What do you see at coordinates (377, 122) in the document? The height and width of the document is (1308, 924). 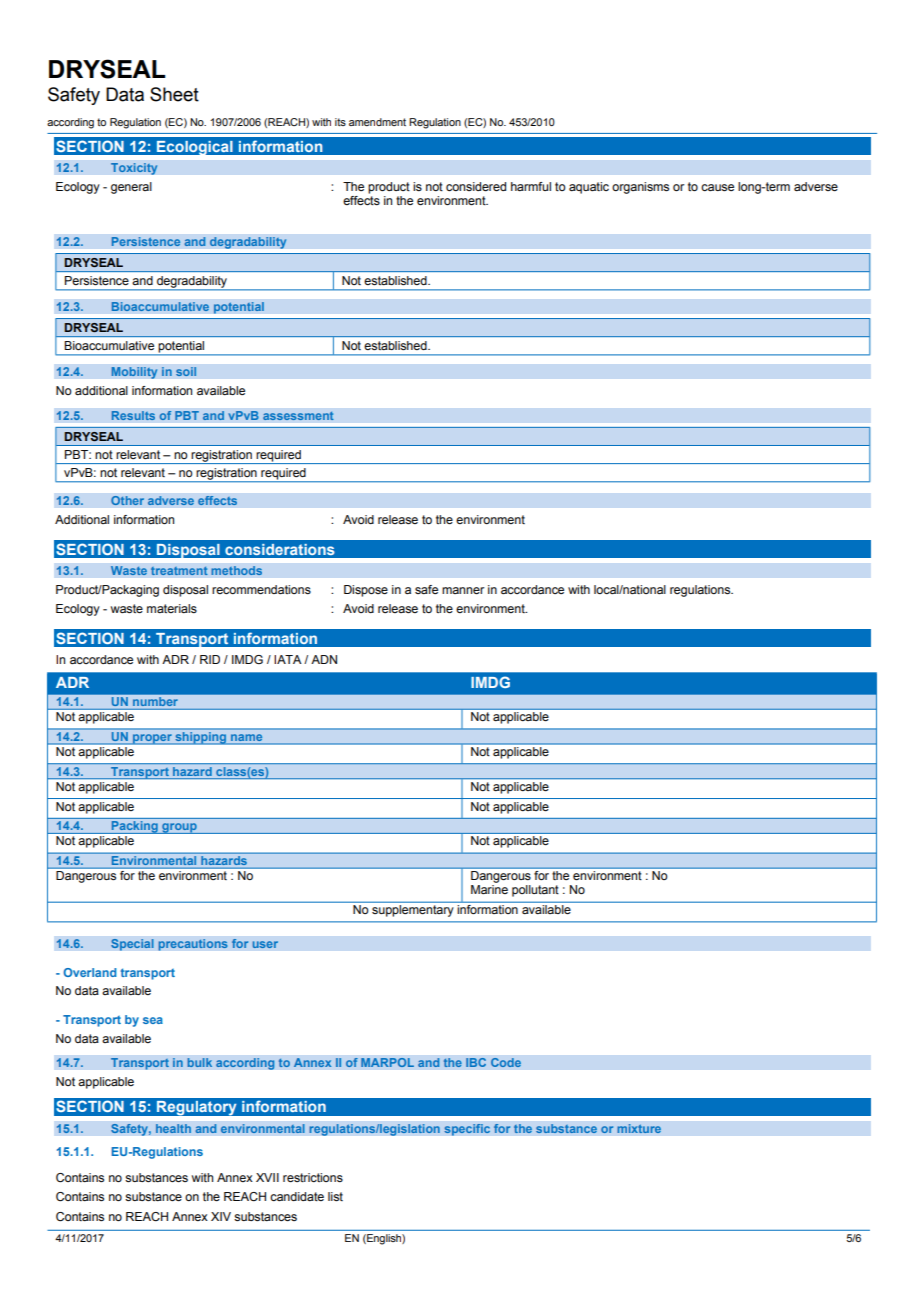 I see `amendment` at bounding box center [377, 122].
